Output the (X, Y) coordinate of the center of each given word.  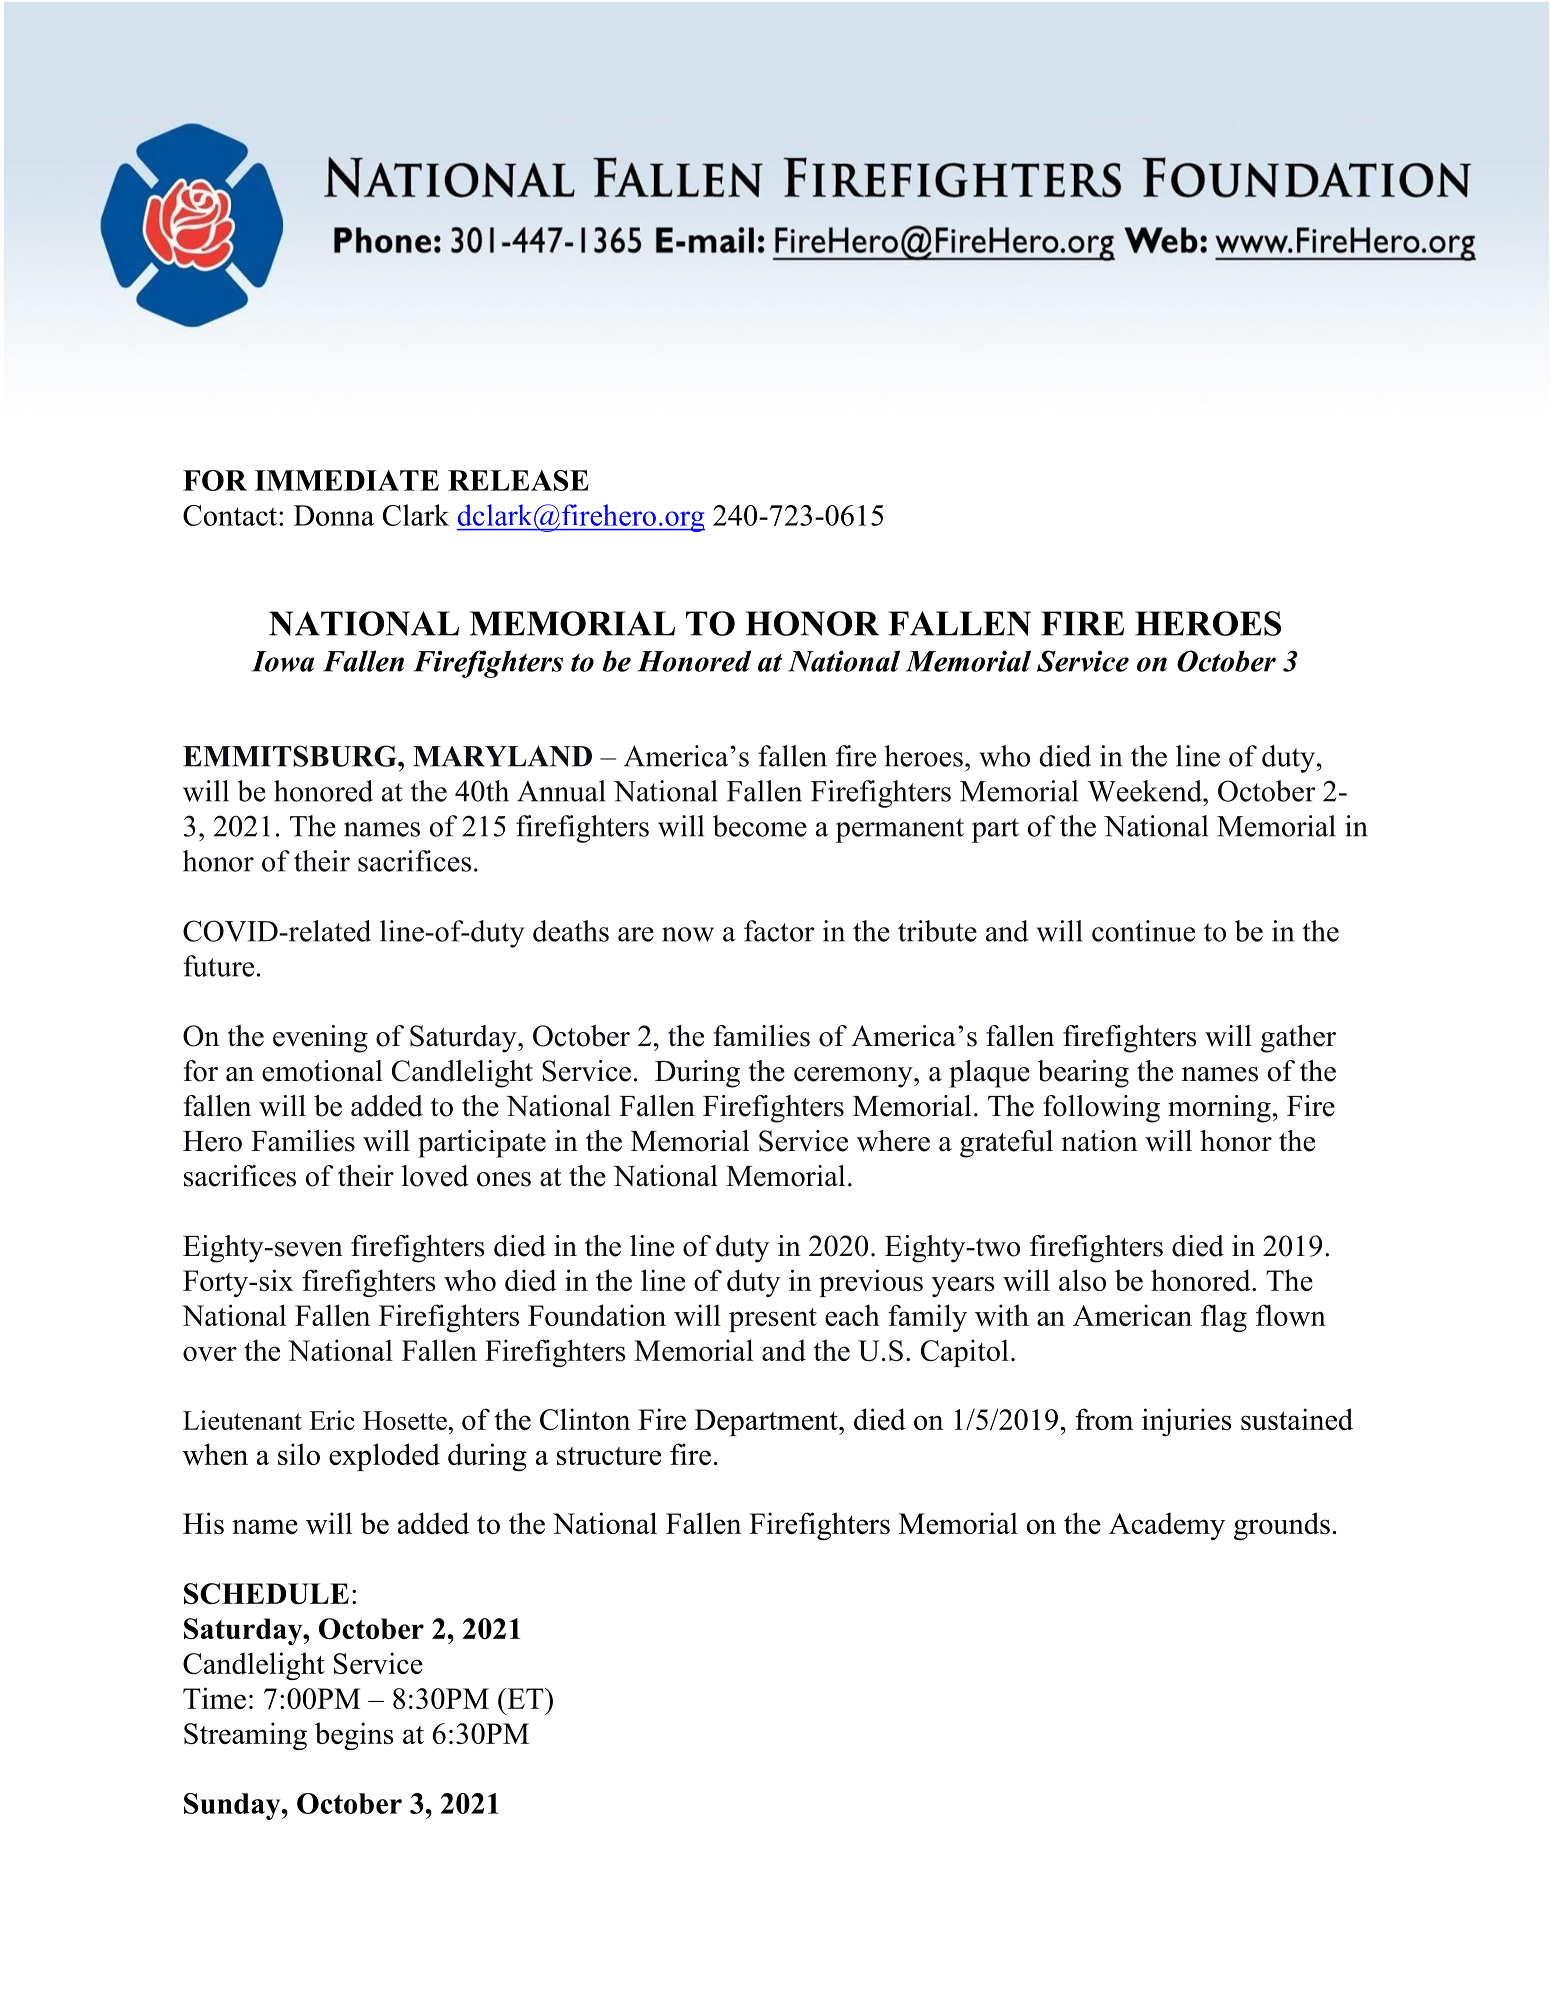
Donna (334, 515)
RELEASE (518, 480)
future (218, 966)
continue (1143, 931)
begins (354, 1736)
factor (779, 931)
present (773, 1320)
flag (1224, 1318)
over (210, 1353)
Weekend (1146, 791)
